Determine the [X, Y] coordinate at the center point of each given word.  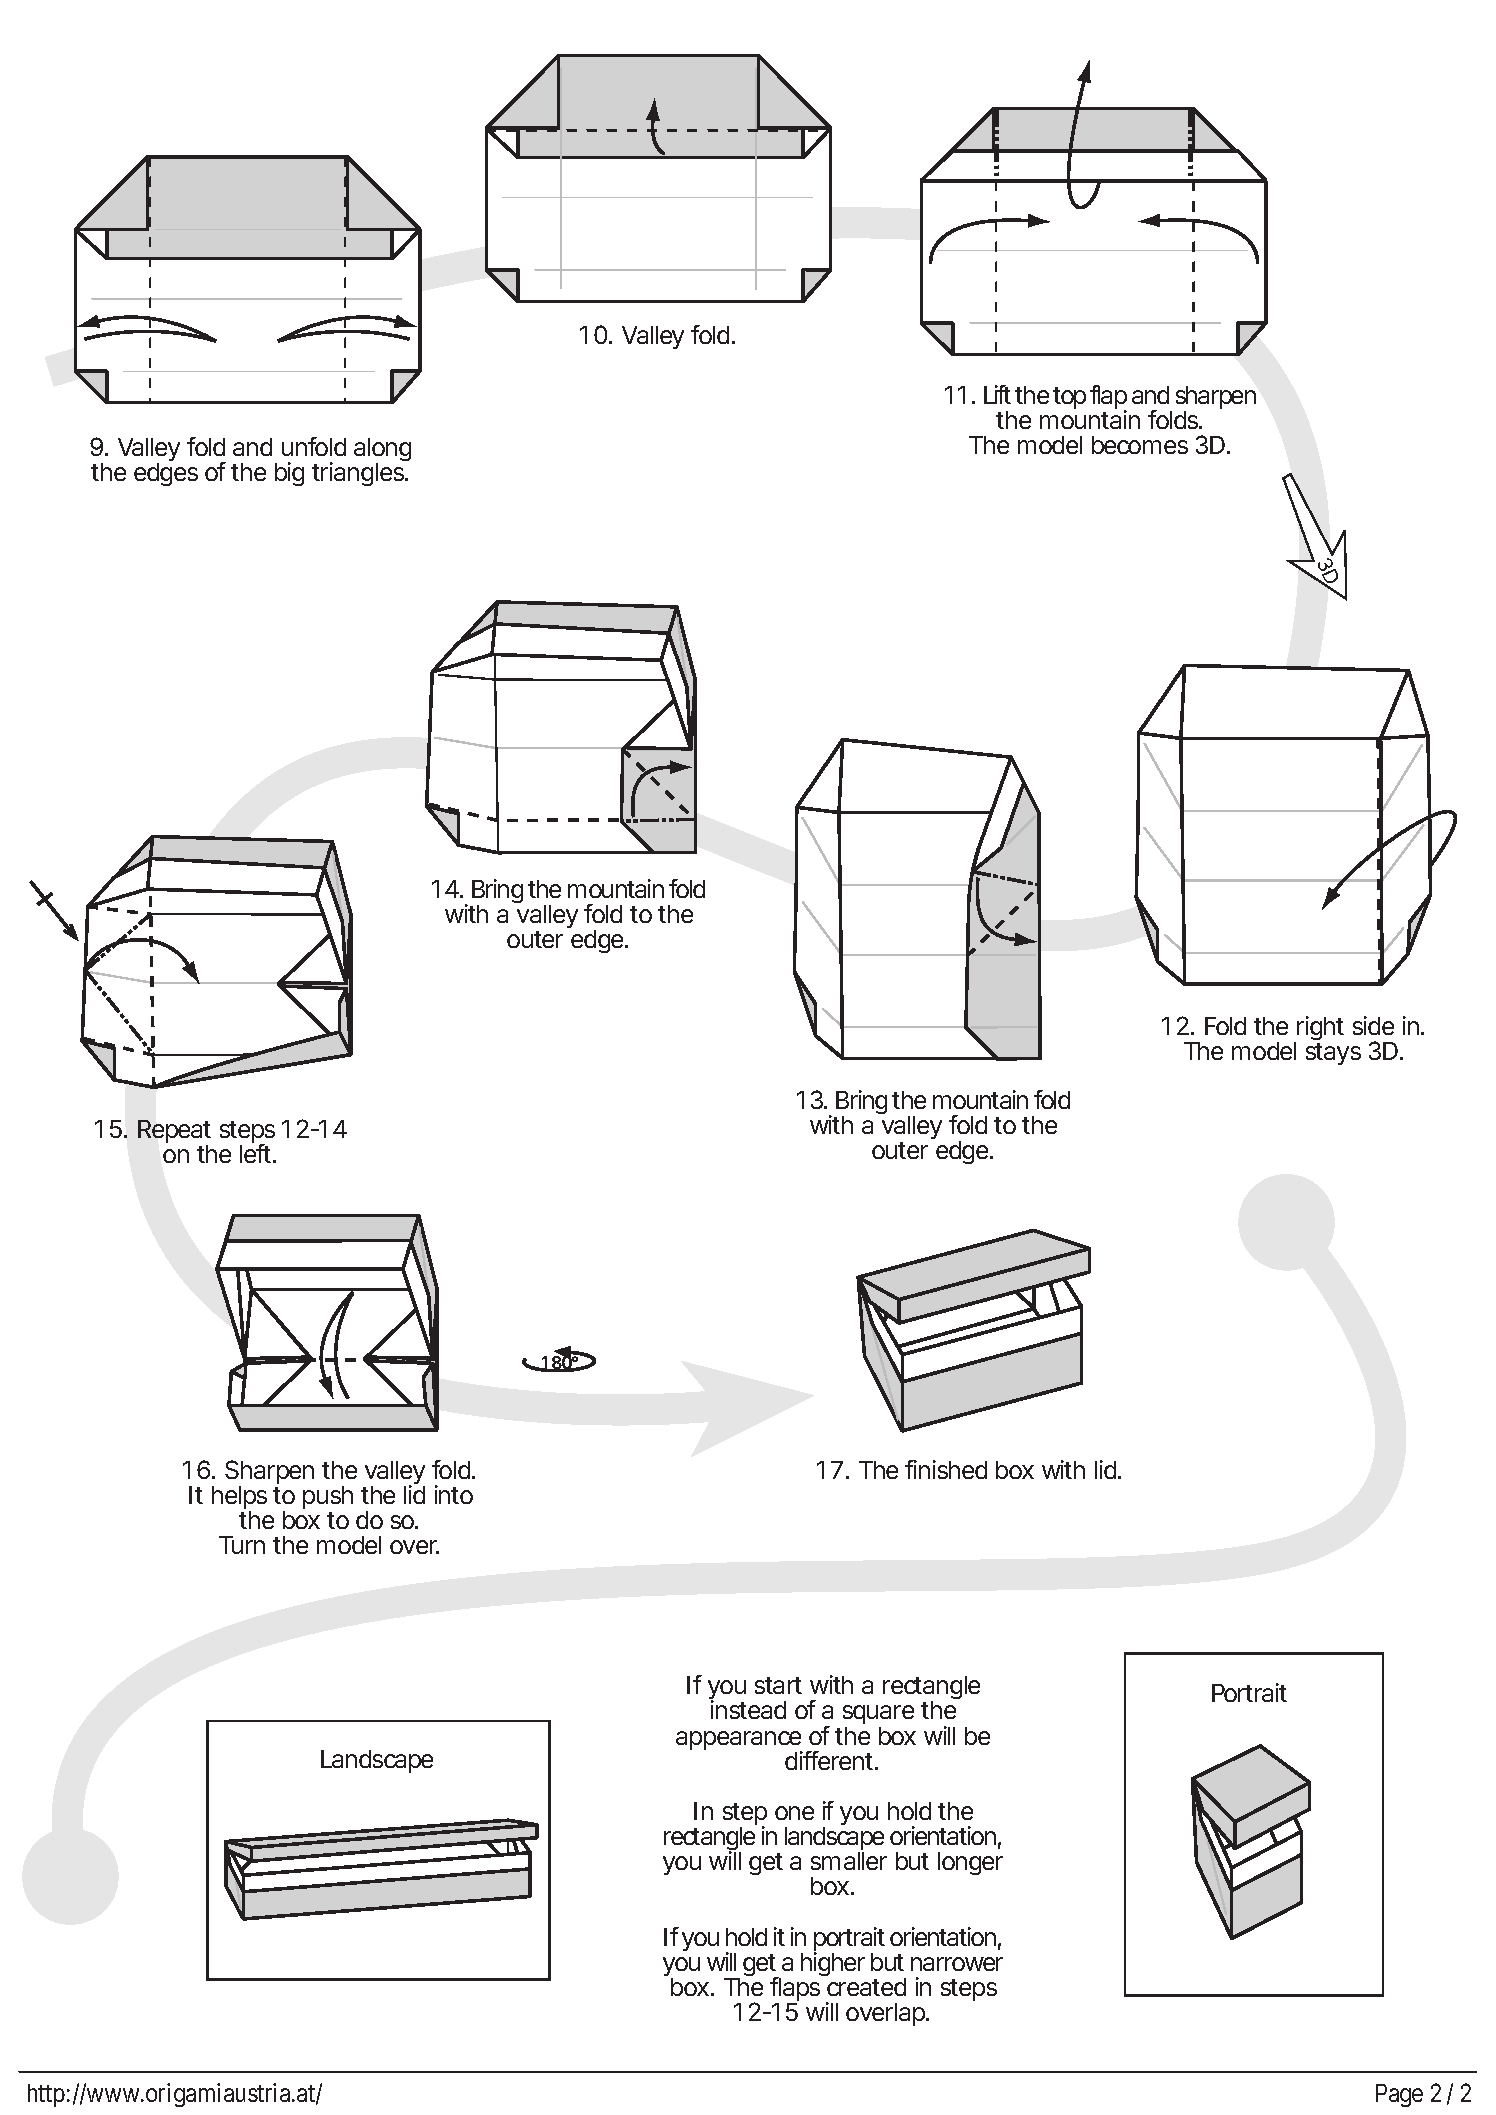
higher [833, 1963]
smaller [849, 1861]
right [1319, 1030]
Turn [242, 1545]
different [829, 1760]
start [778, 1685]
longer [970, 1863]
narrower [957, 1964]
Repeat [174, 1133]
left [255, 1152]
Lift [997, 394]
